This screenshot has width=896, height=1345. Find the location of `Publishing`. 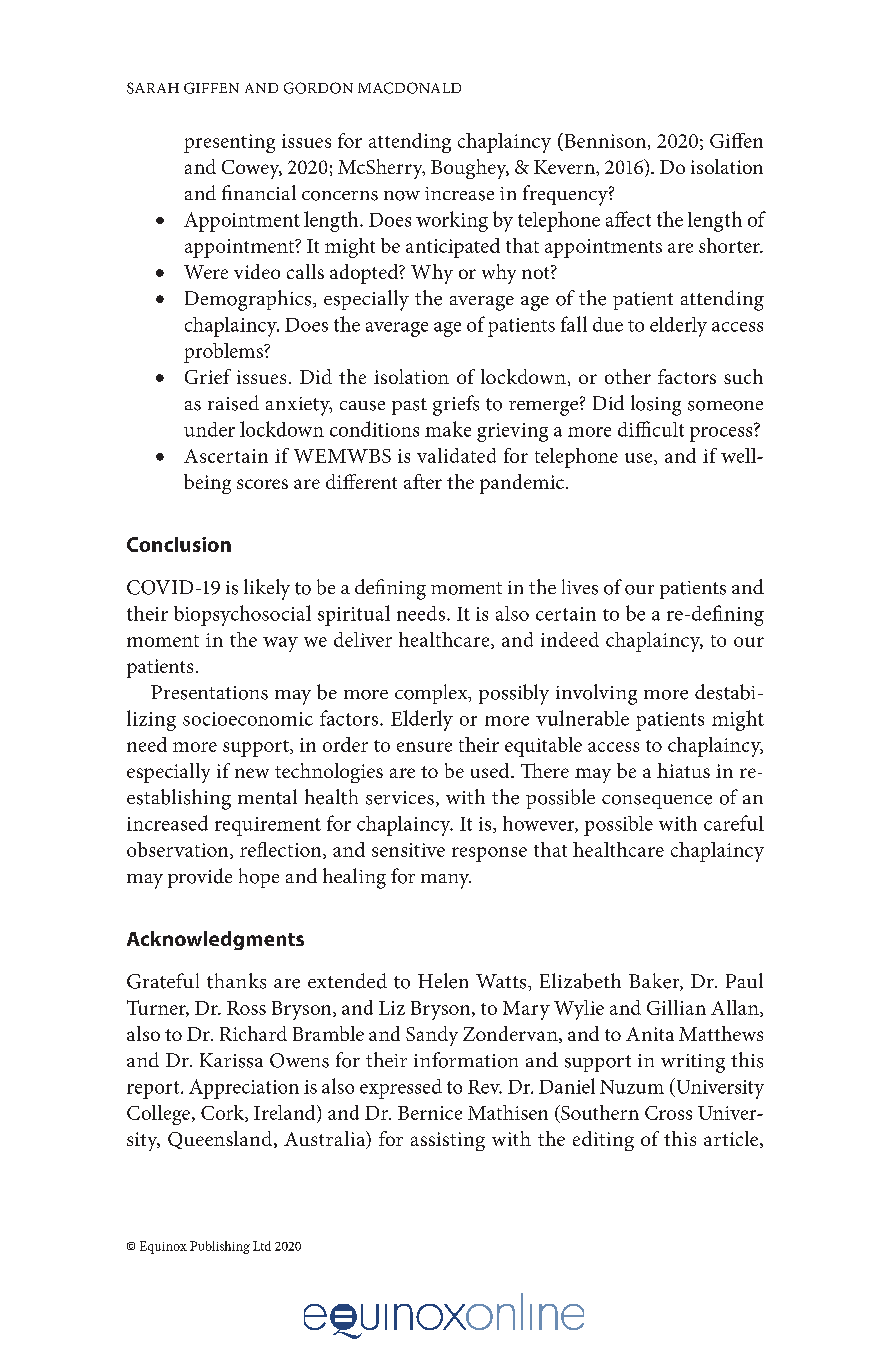

Publishing is located at coordinates (220, 1247).
